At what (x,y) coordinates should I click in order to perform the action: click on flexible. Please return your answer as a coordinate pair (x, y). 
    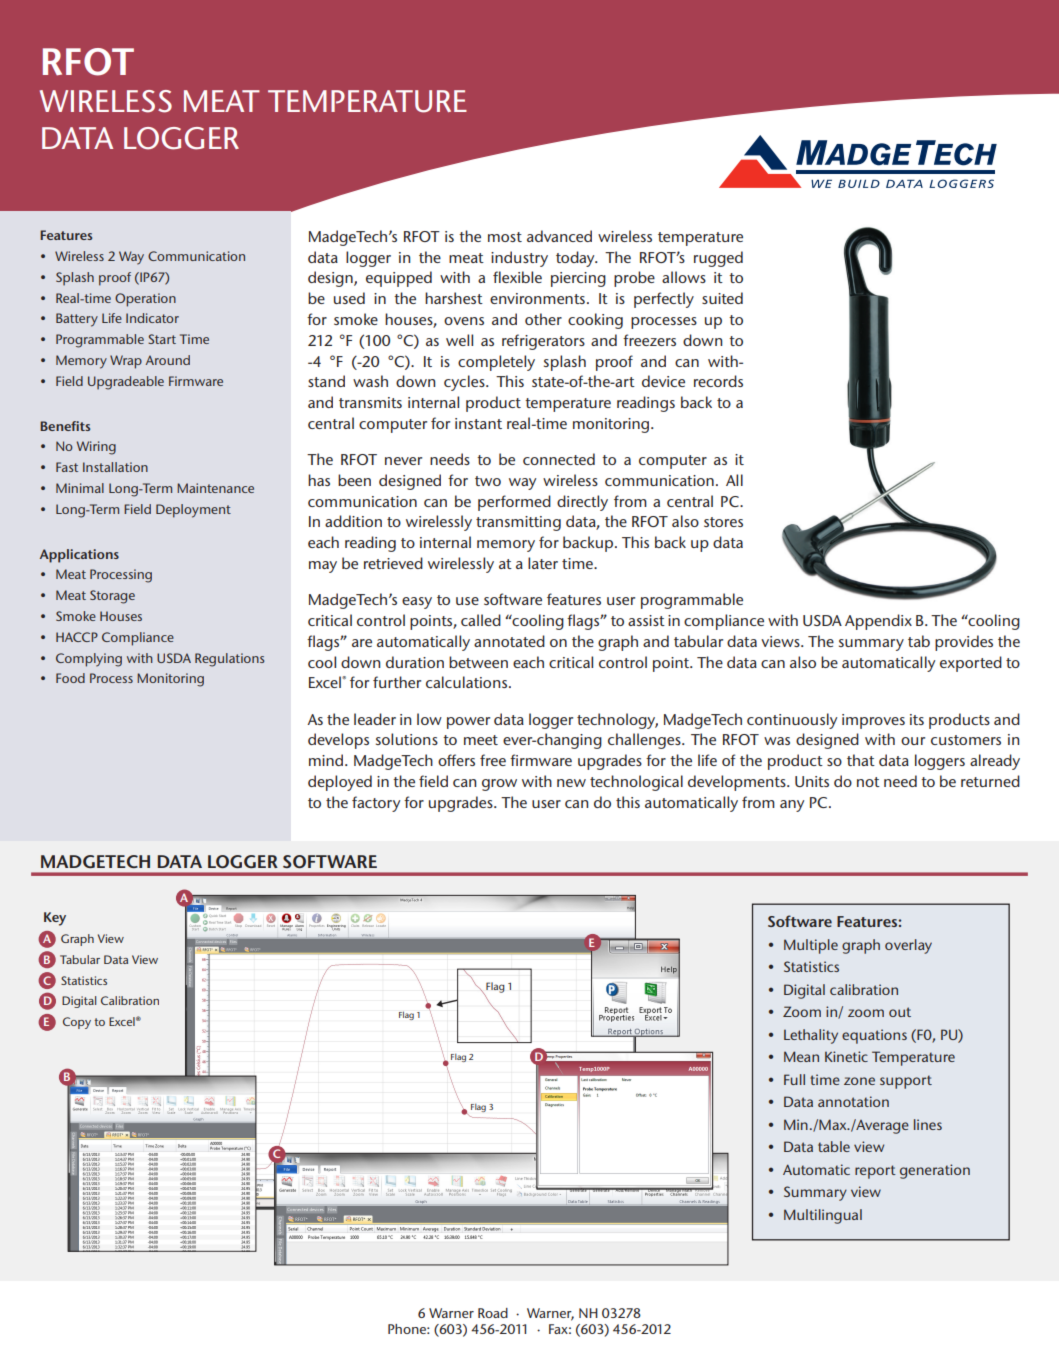
    Looking at the image, I should click on (517, 277).
